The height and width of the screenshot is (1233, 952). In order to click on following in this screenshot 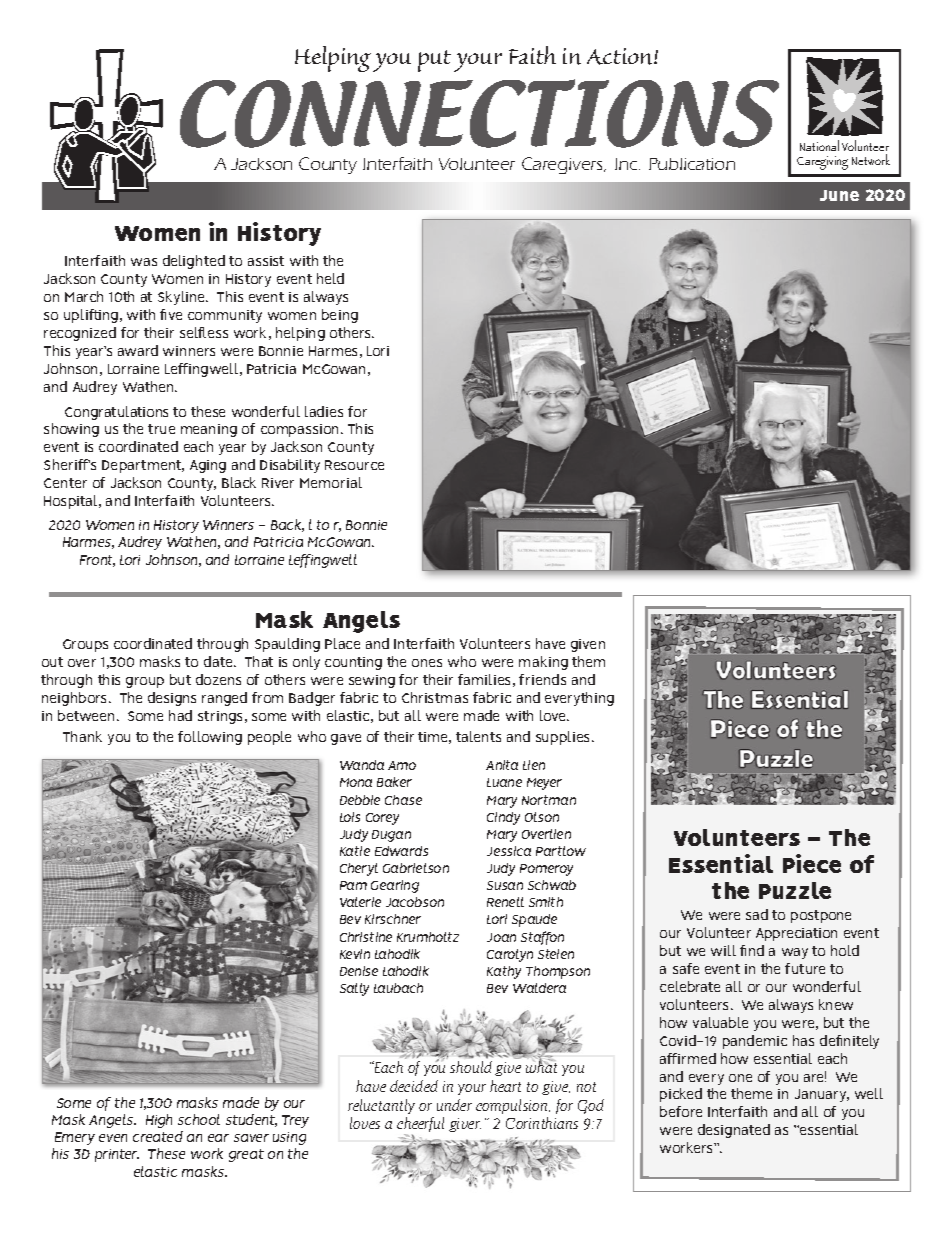, I will do `click(210, 738)`.
